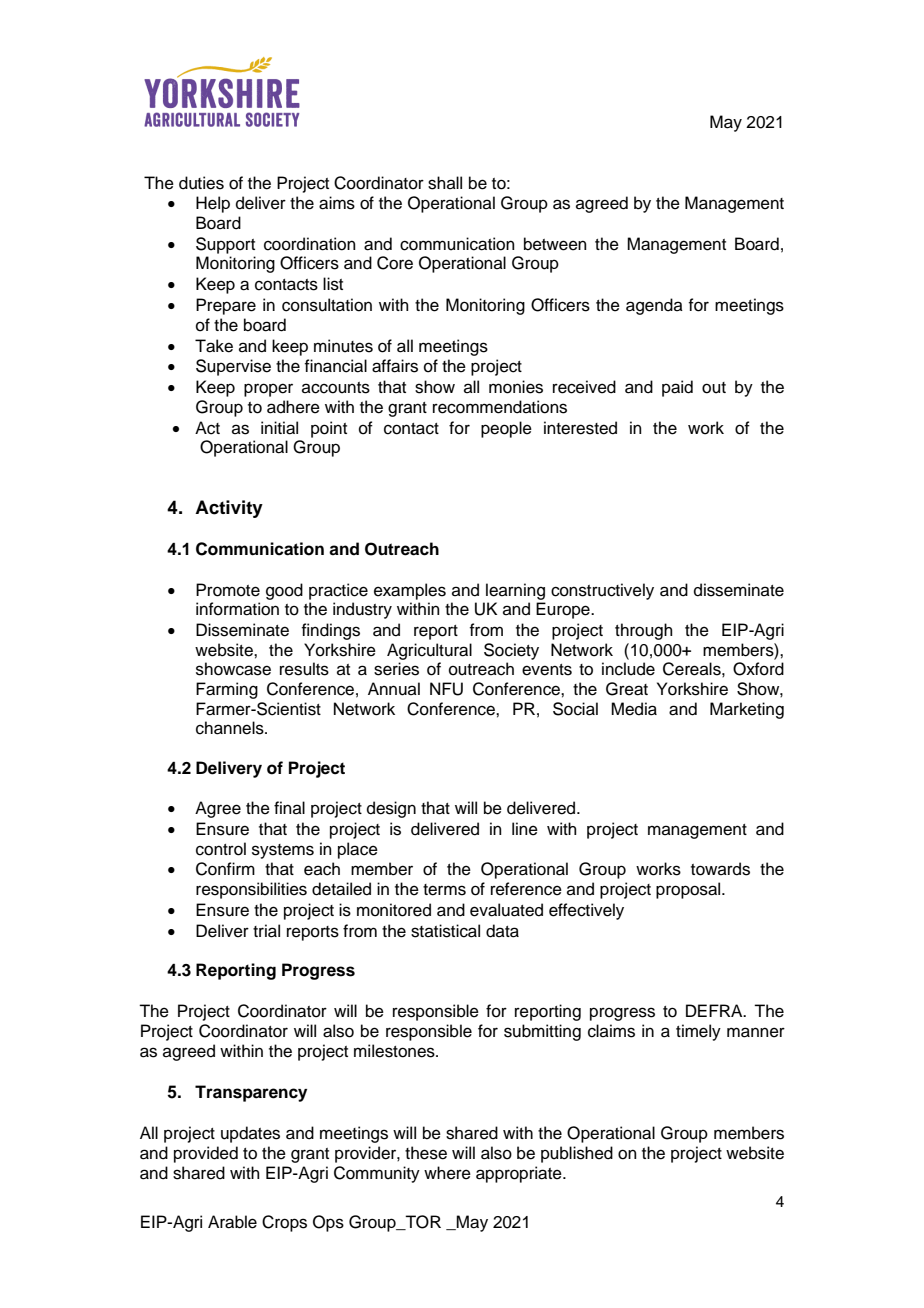 The width and height of the screenshot is (924, 1308). What do you see at coordinates (577, 1154) in the screenshot?
I see `published` at bounding box center [577, 1154].
